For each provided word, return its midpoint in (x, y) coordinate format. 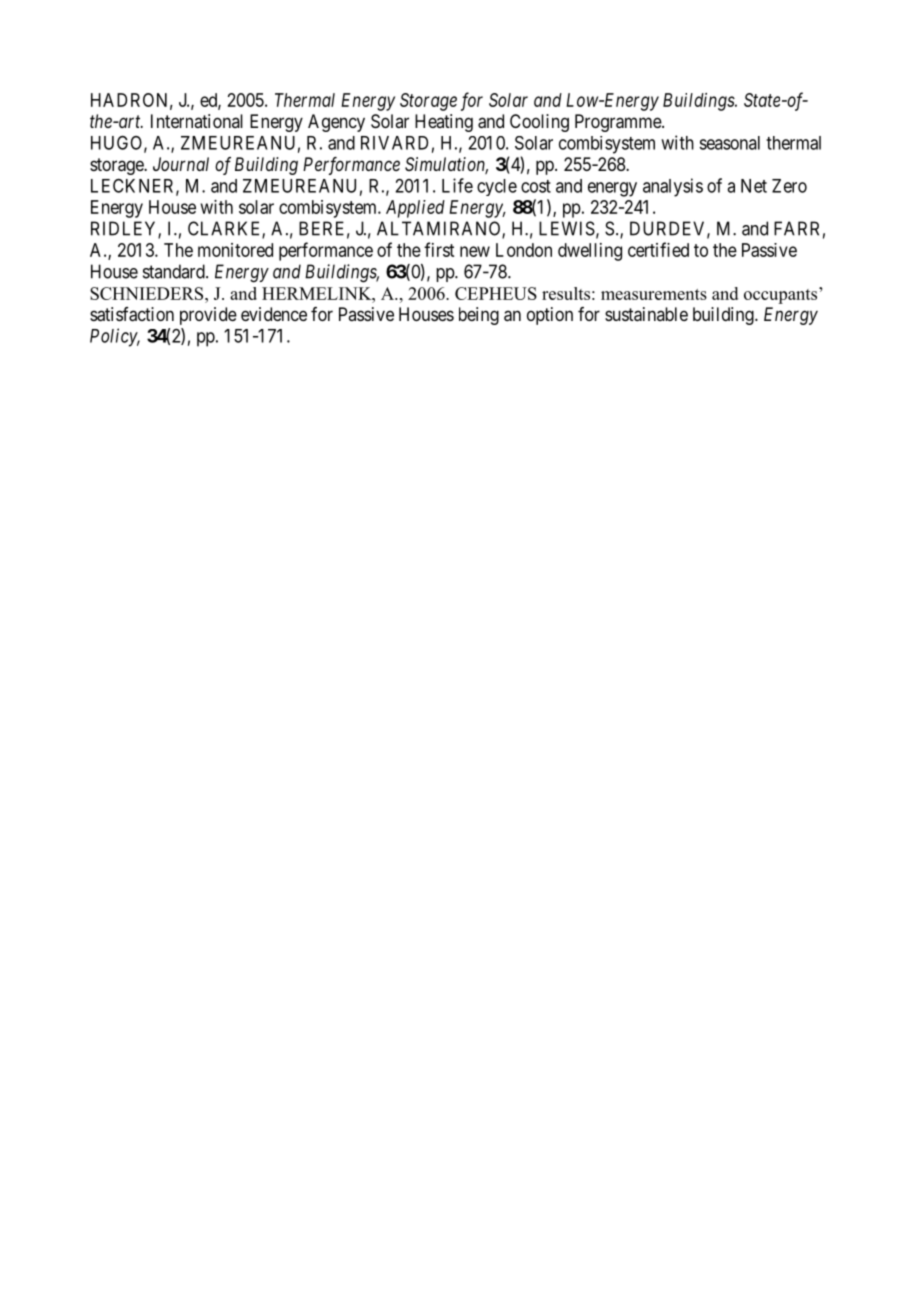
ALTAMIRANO (440, 229)
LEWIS (567, 228)
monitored (235, 250)
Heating (444, 123)
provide (208, 316)
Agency (336, 123)
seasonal (729, 143)
